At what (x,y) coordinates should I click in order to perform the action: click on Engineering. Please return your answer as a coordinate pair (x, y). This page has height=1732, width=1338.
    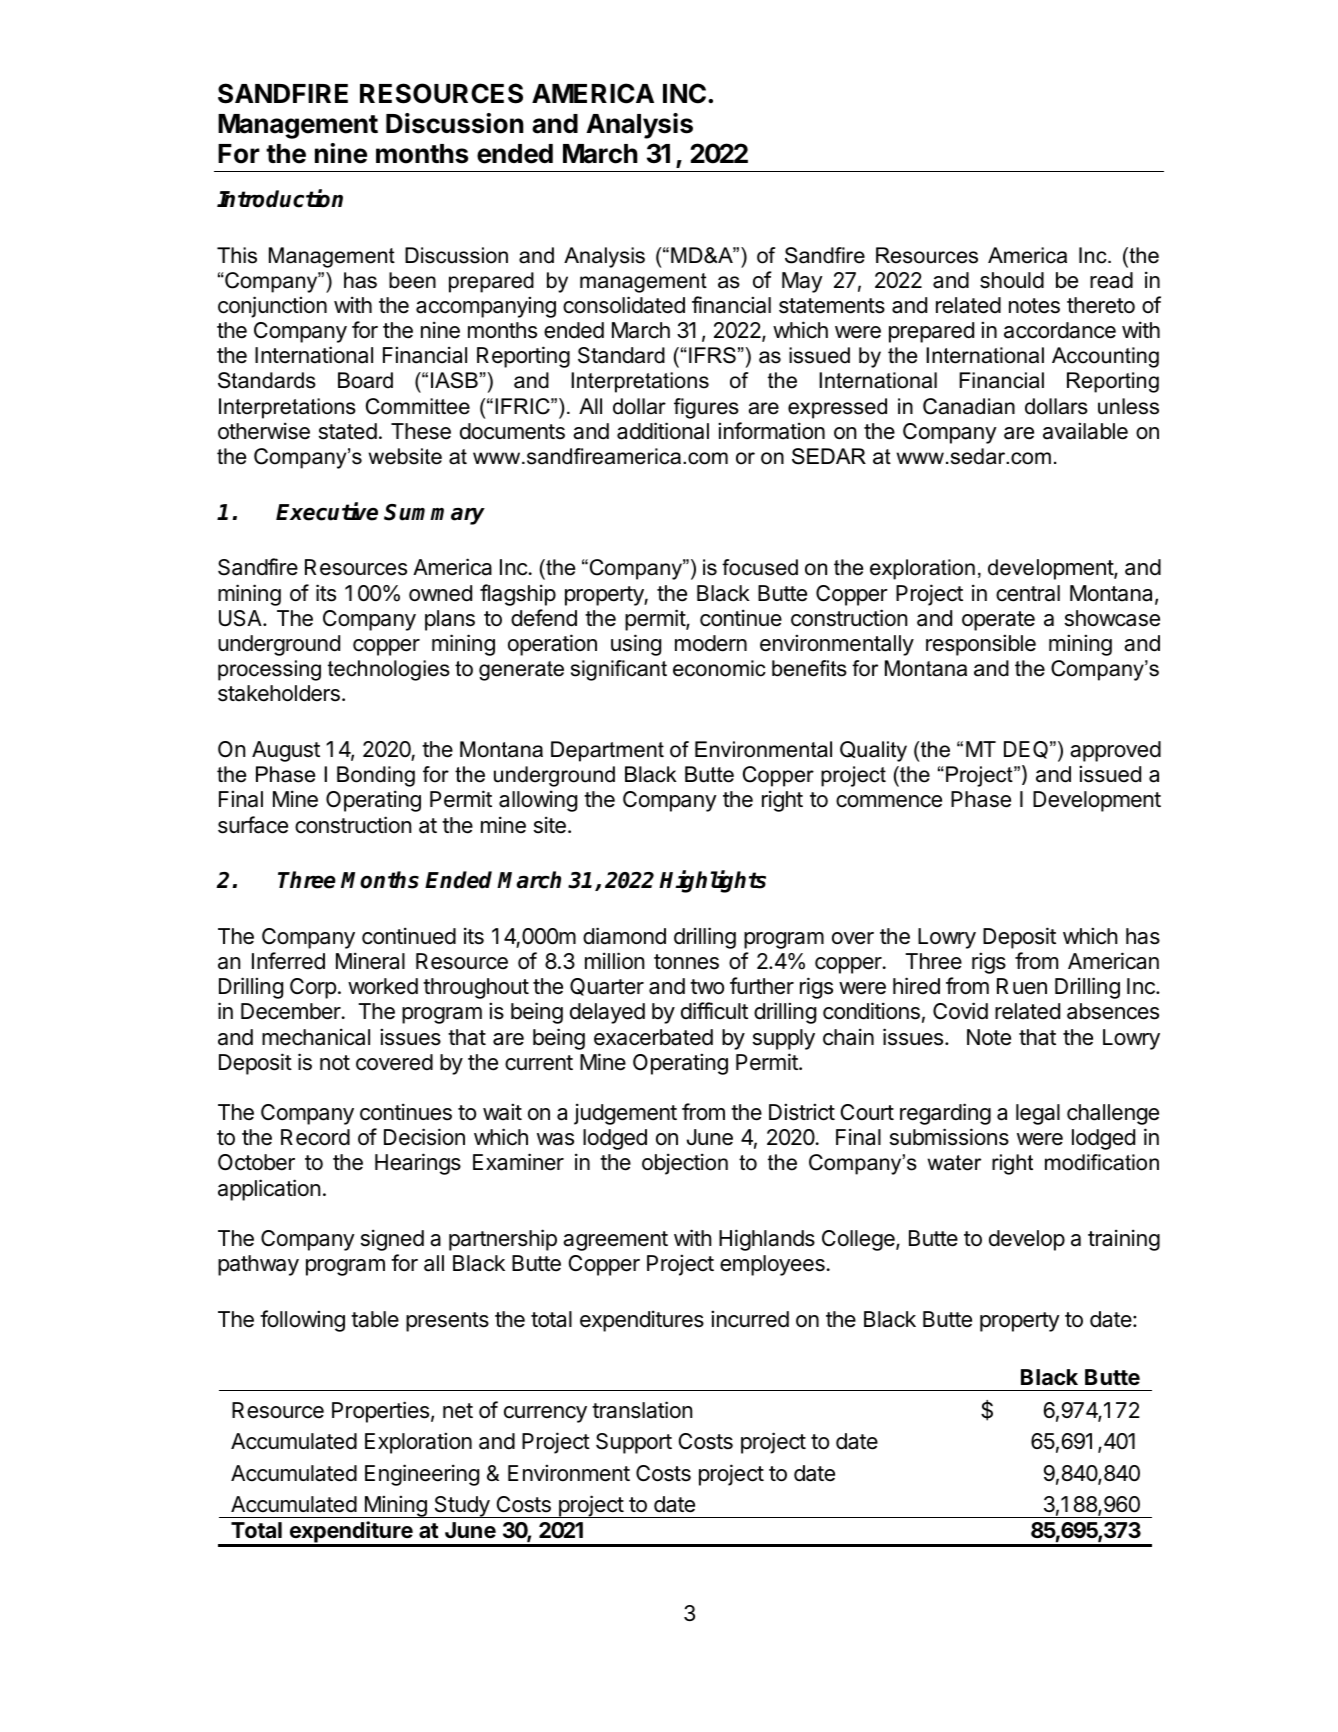
    Looking at the image, I should click on (422, 1475).
